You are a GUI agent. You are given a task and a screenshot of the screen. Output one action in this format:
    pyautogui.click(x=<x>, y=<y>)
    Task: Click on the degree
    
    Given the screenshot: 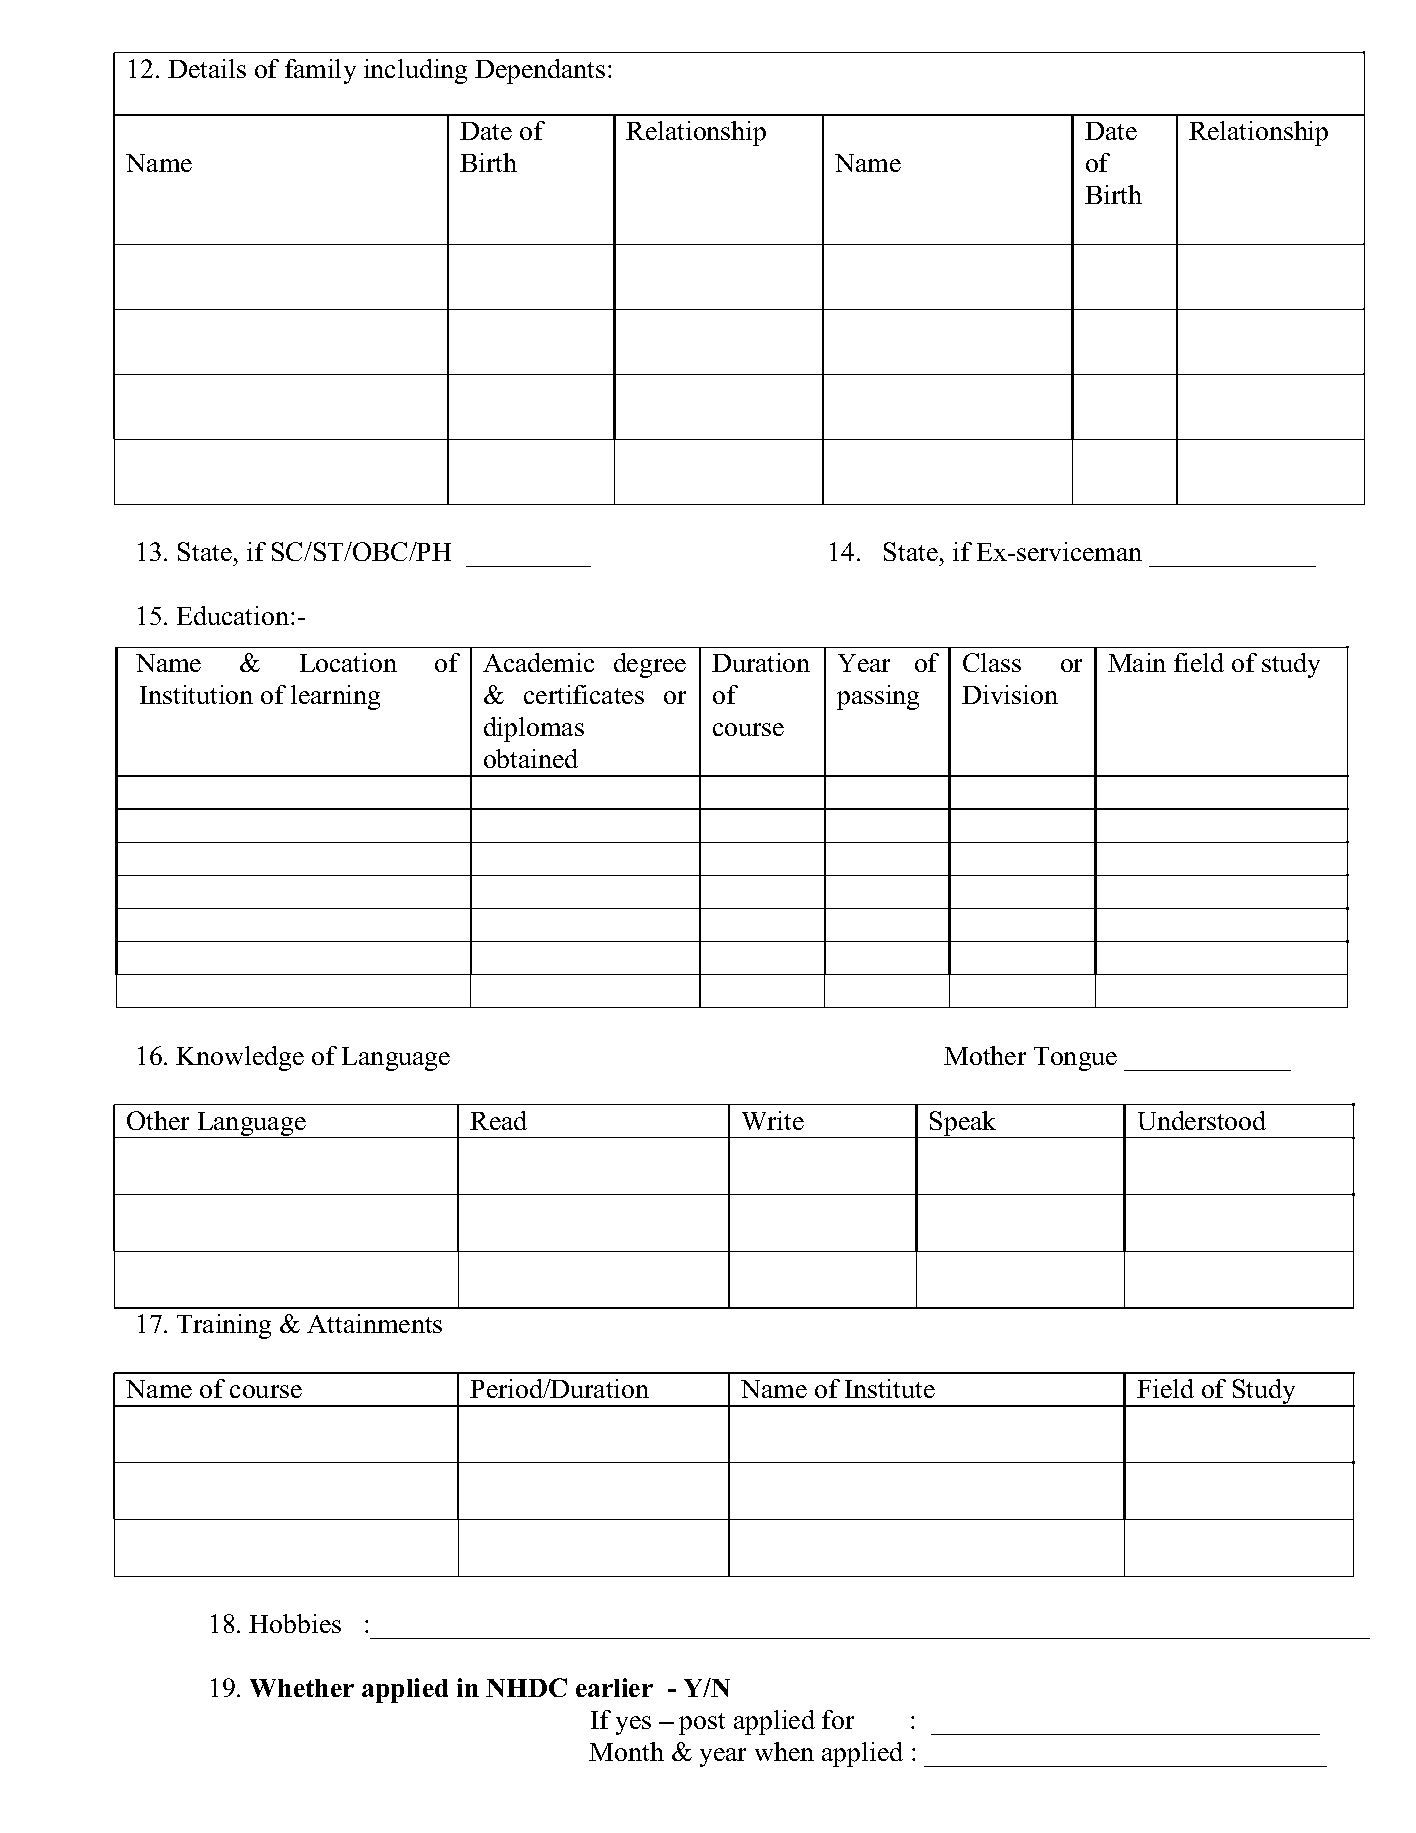 What is the action you would take?
    pyautogui.click(x=650, y=665)
